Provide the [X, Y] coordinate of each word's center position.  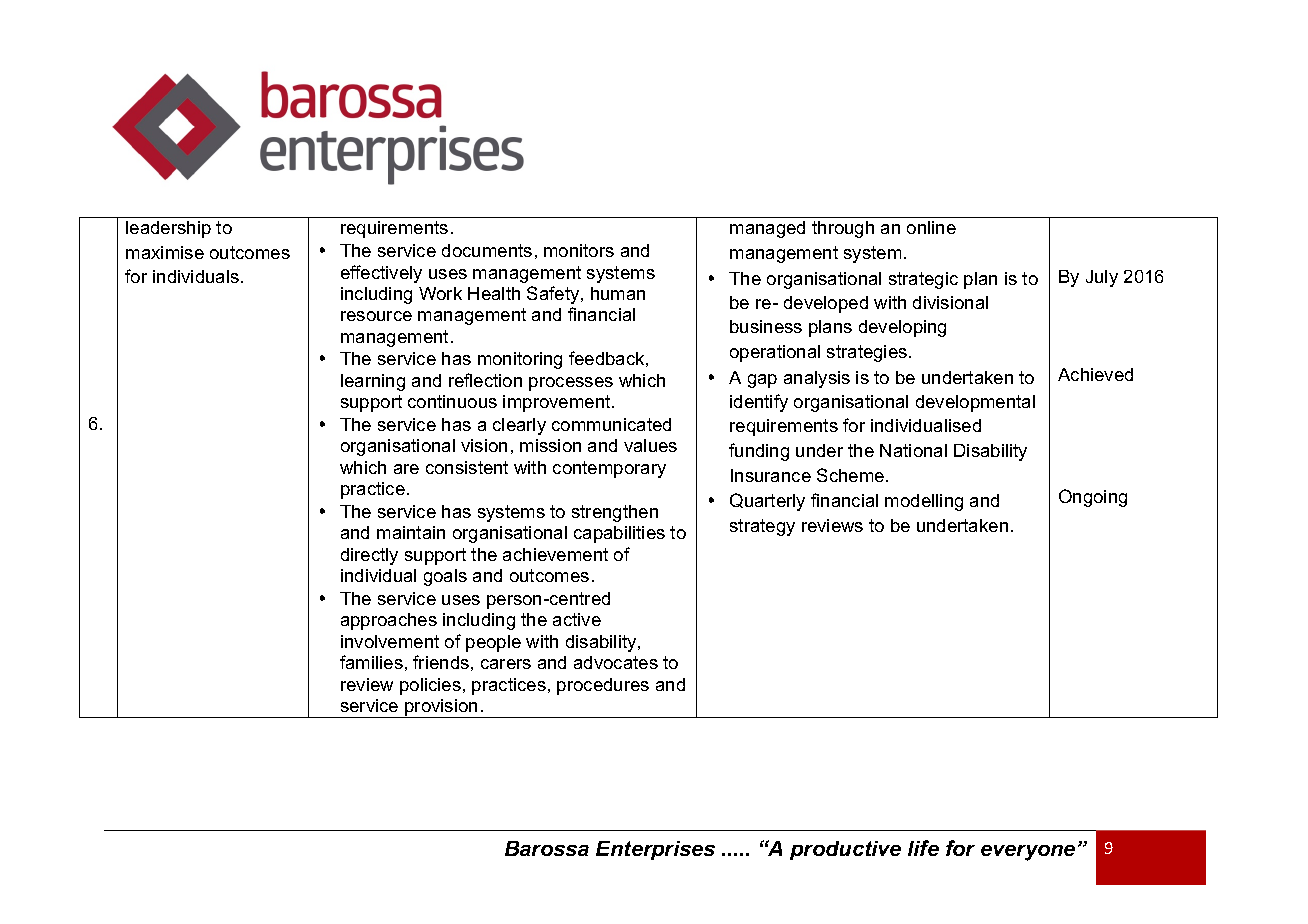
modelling [924, 502]
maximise [165, 252]
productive [845, 850]
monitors [579, 250]
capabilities [619, 534]
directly [369, 556]
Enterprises [655, 850]
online [931, 227]
